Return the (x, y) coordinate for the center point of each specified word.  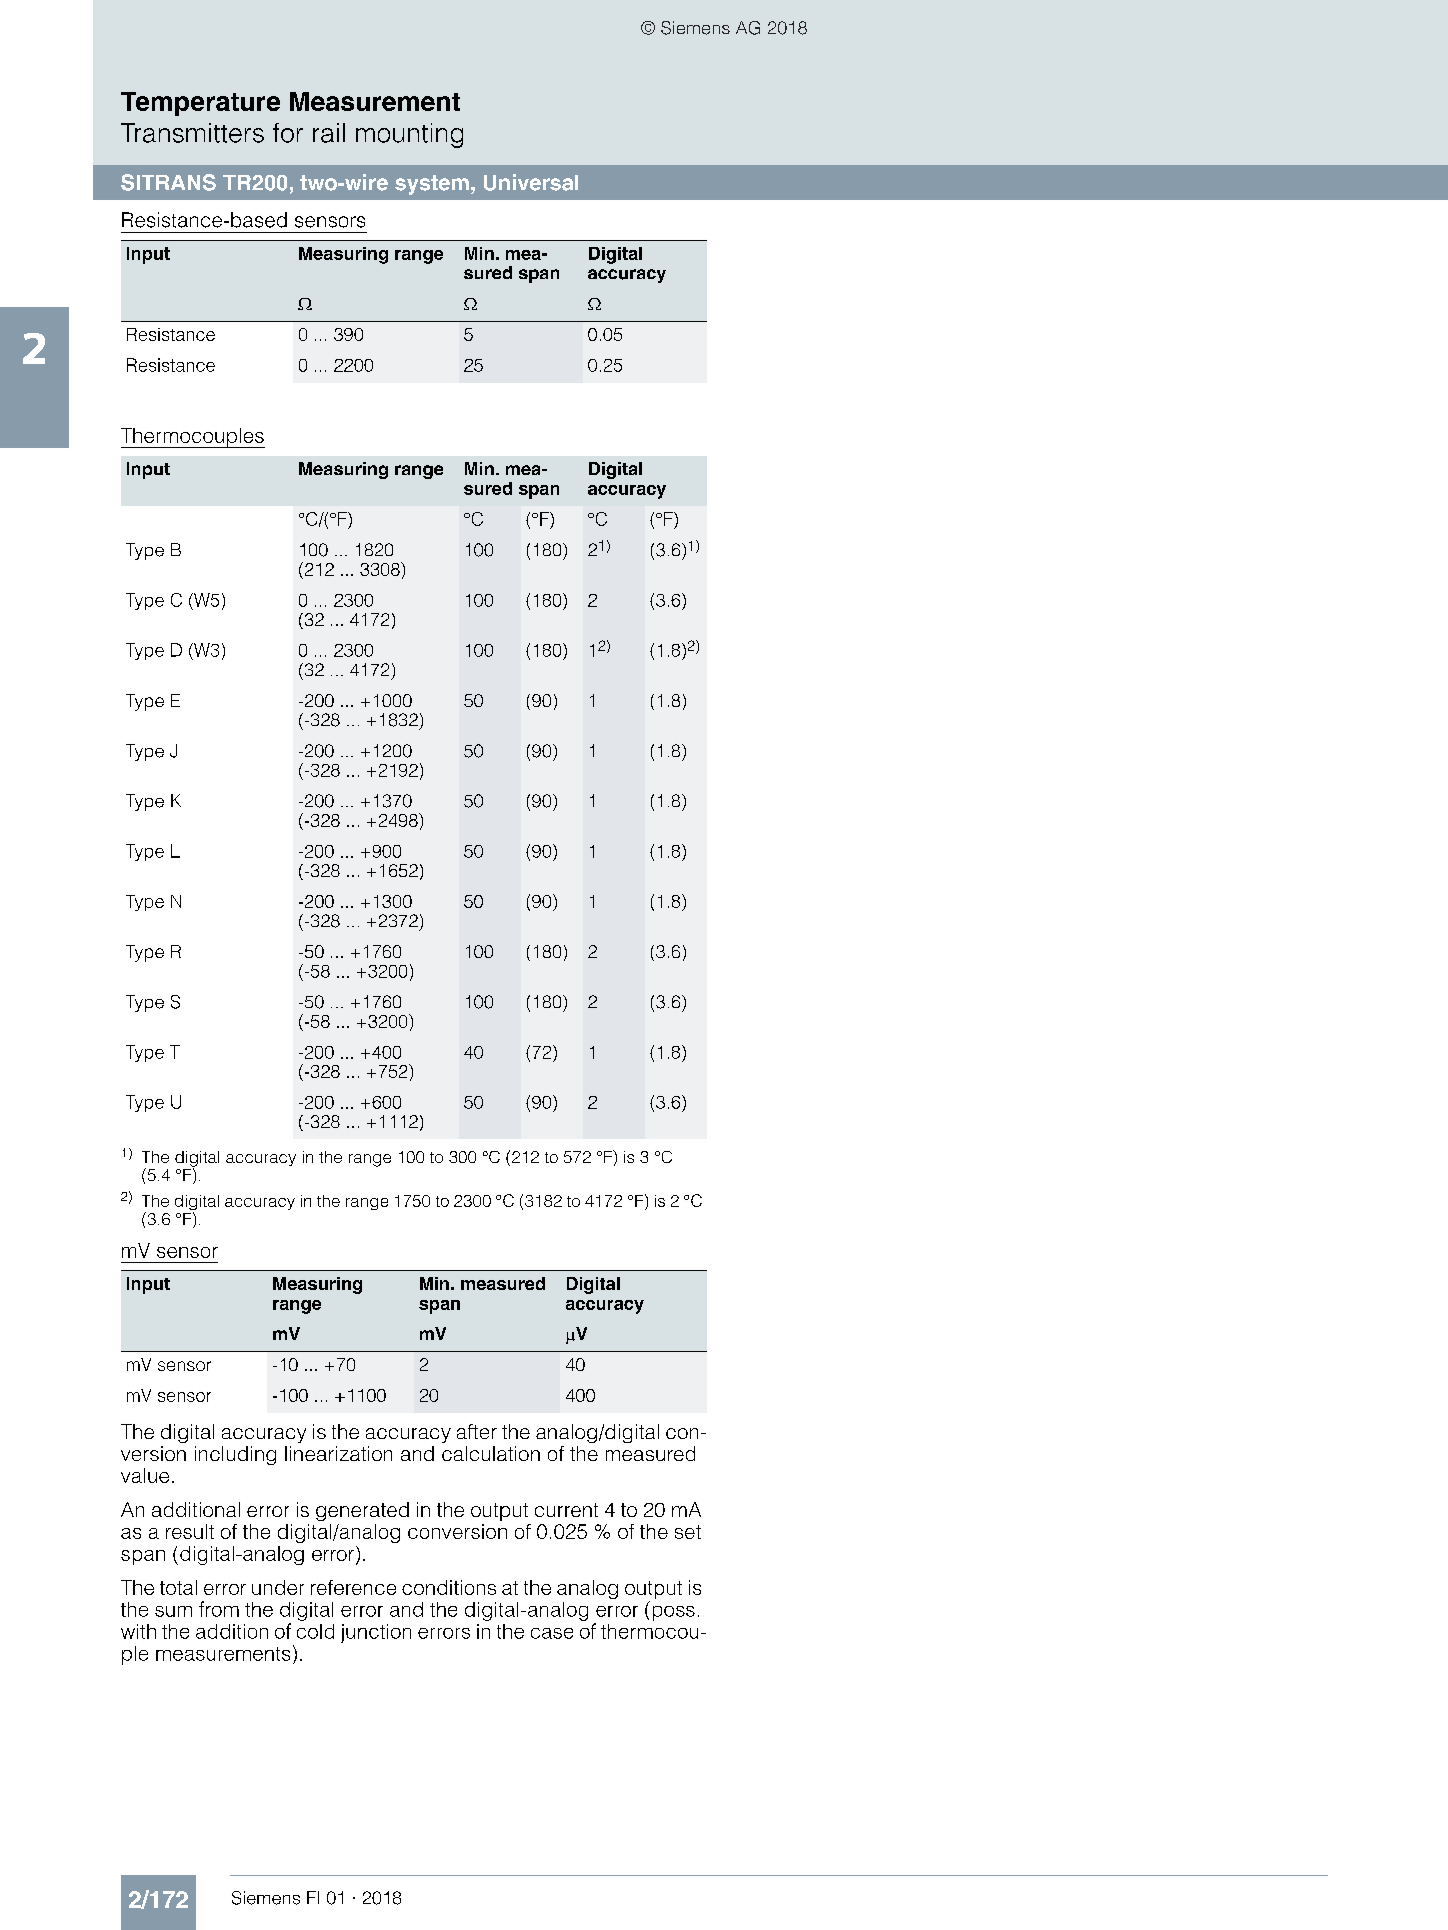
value (145, 1475)
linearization (338, 1453)
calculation (491, 1453)
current (566, 1510)
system (432, 185)
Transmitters (192, 133)
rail (329, 133)
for (288, 133)
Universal (531, 182)
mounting (409, 135)
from (219, 1609)
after (477, 1431)
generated (362, 1511)
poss (674, 1613)
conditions (449, 1587)
